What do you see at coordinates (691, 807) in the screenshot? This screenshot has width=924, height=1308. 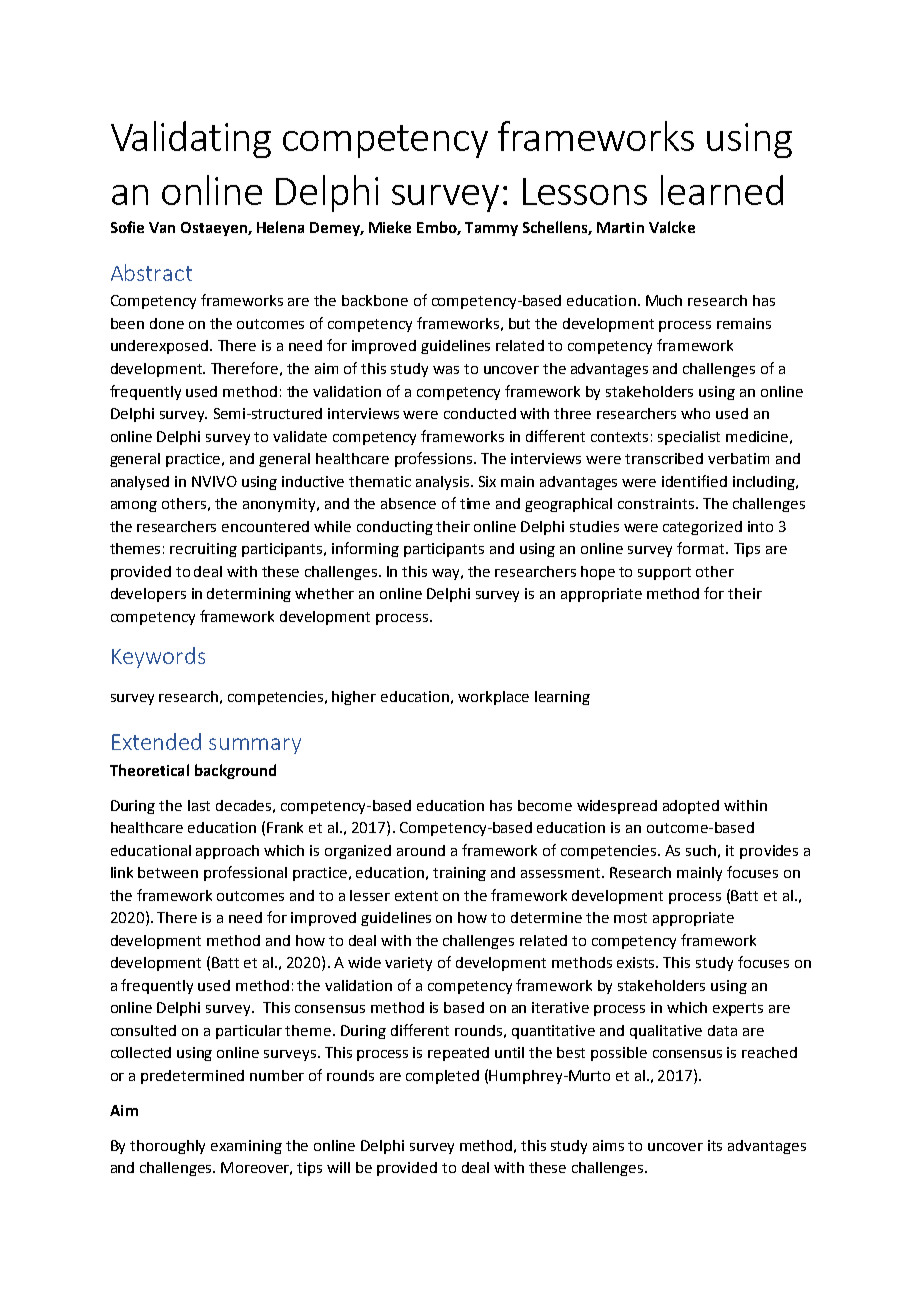 I see `adopted` at bounding box center [691, 807].
